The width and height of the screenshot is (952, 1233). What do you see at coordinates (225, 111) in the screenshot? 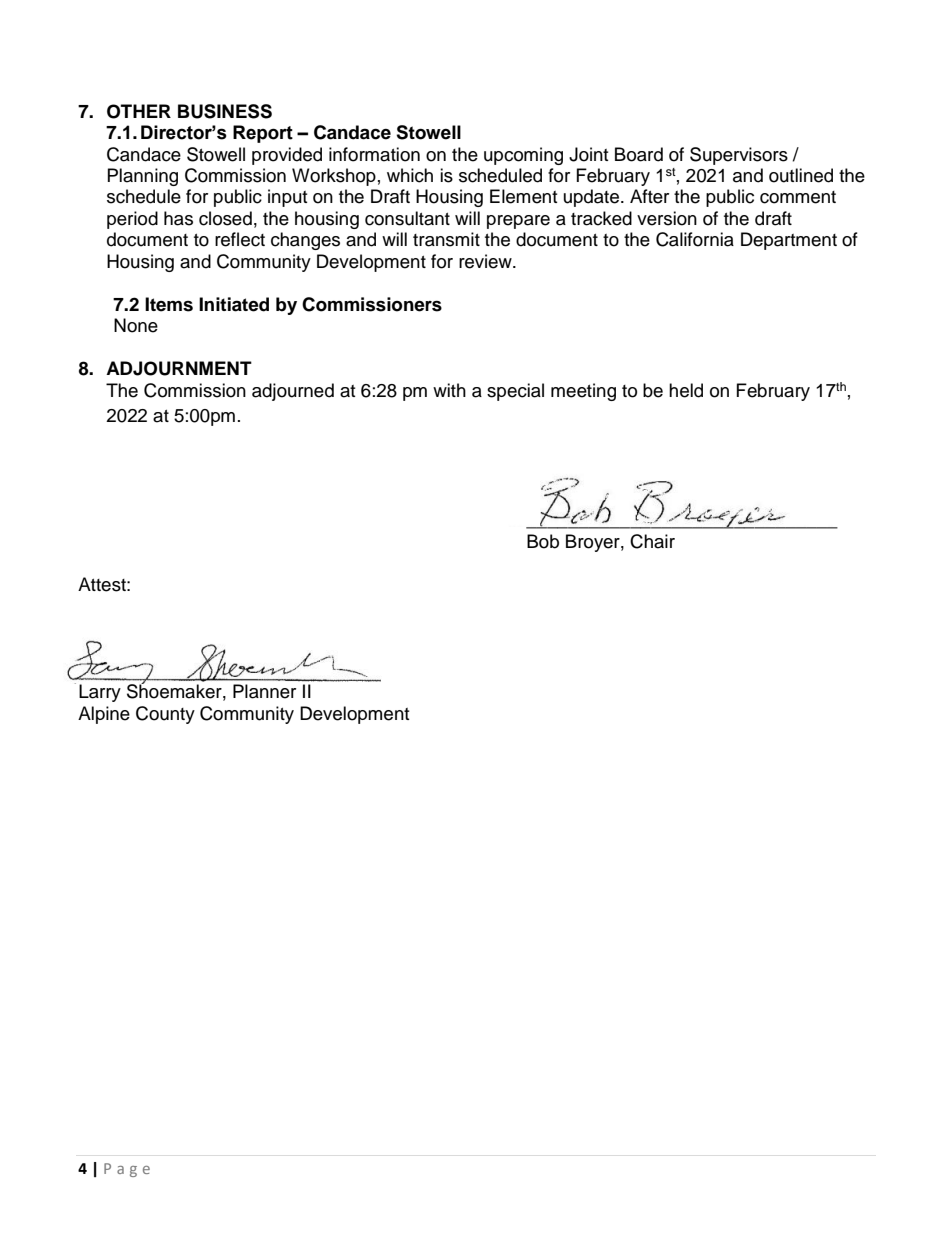
I see `BUSINESS` at bounding box center [225, 111].
